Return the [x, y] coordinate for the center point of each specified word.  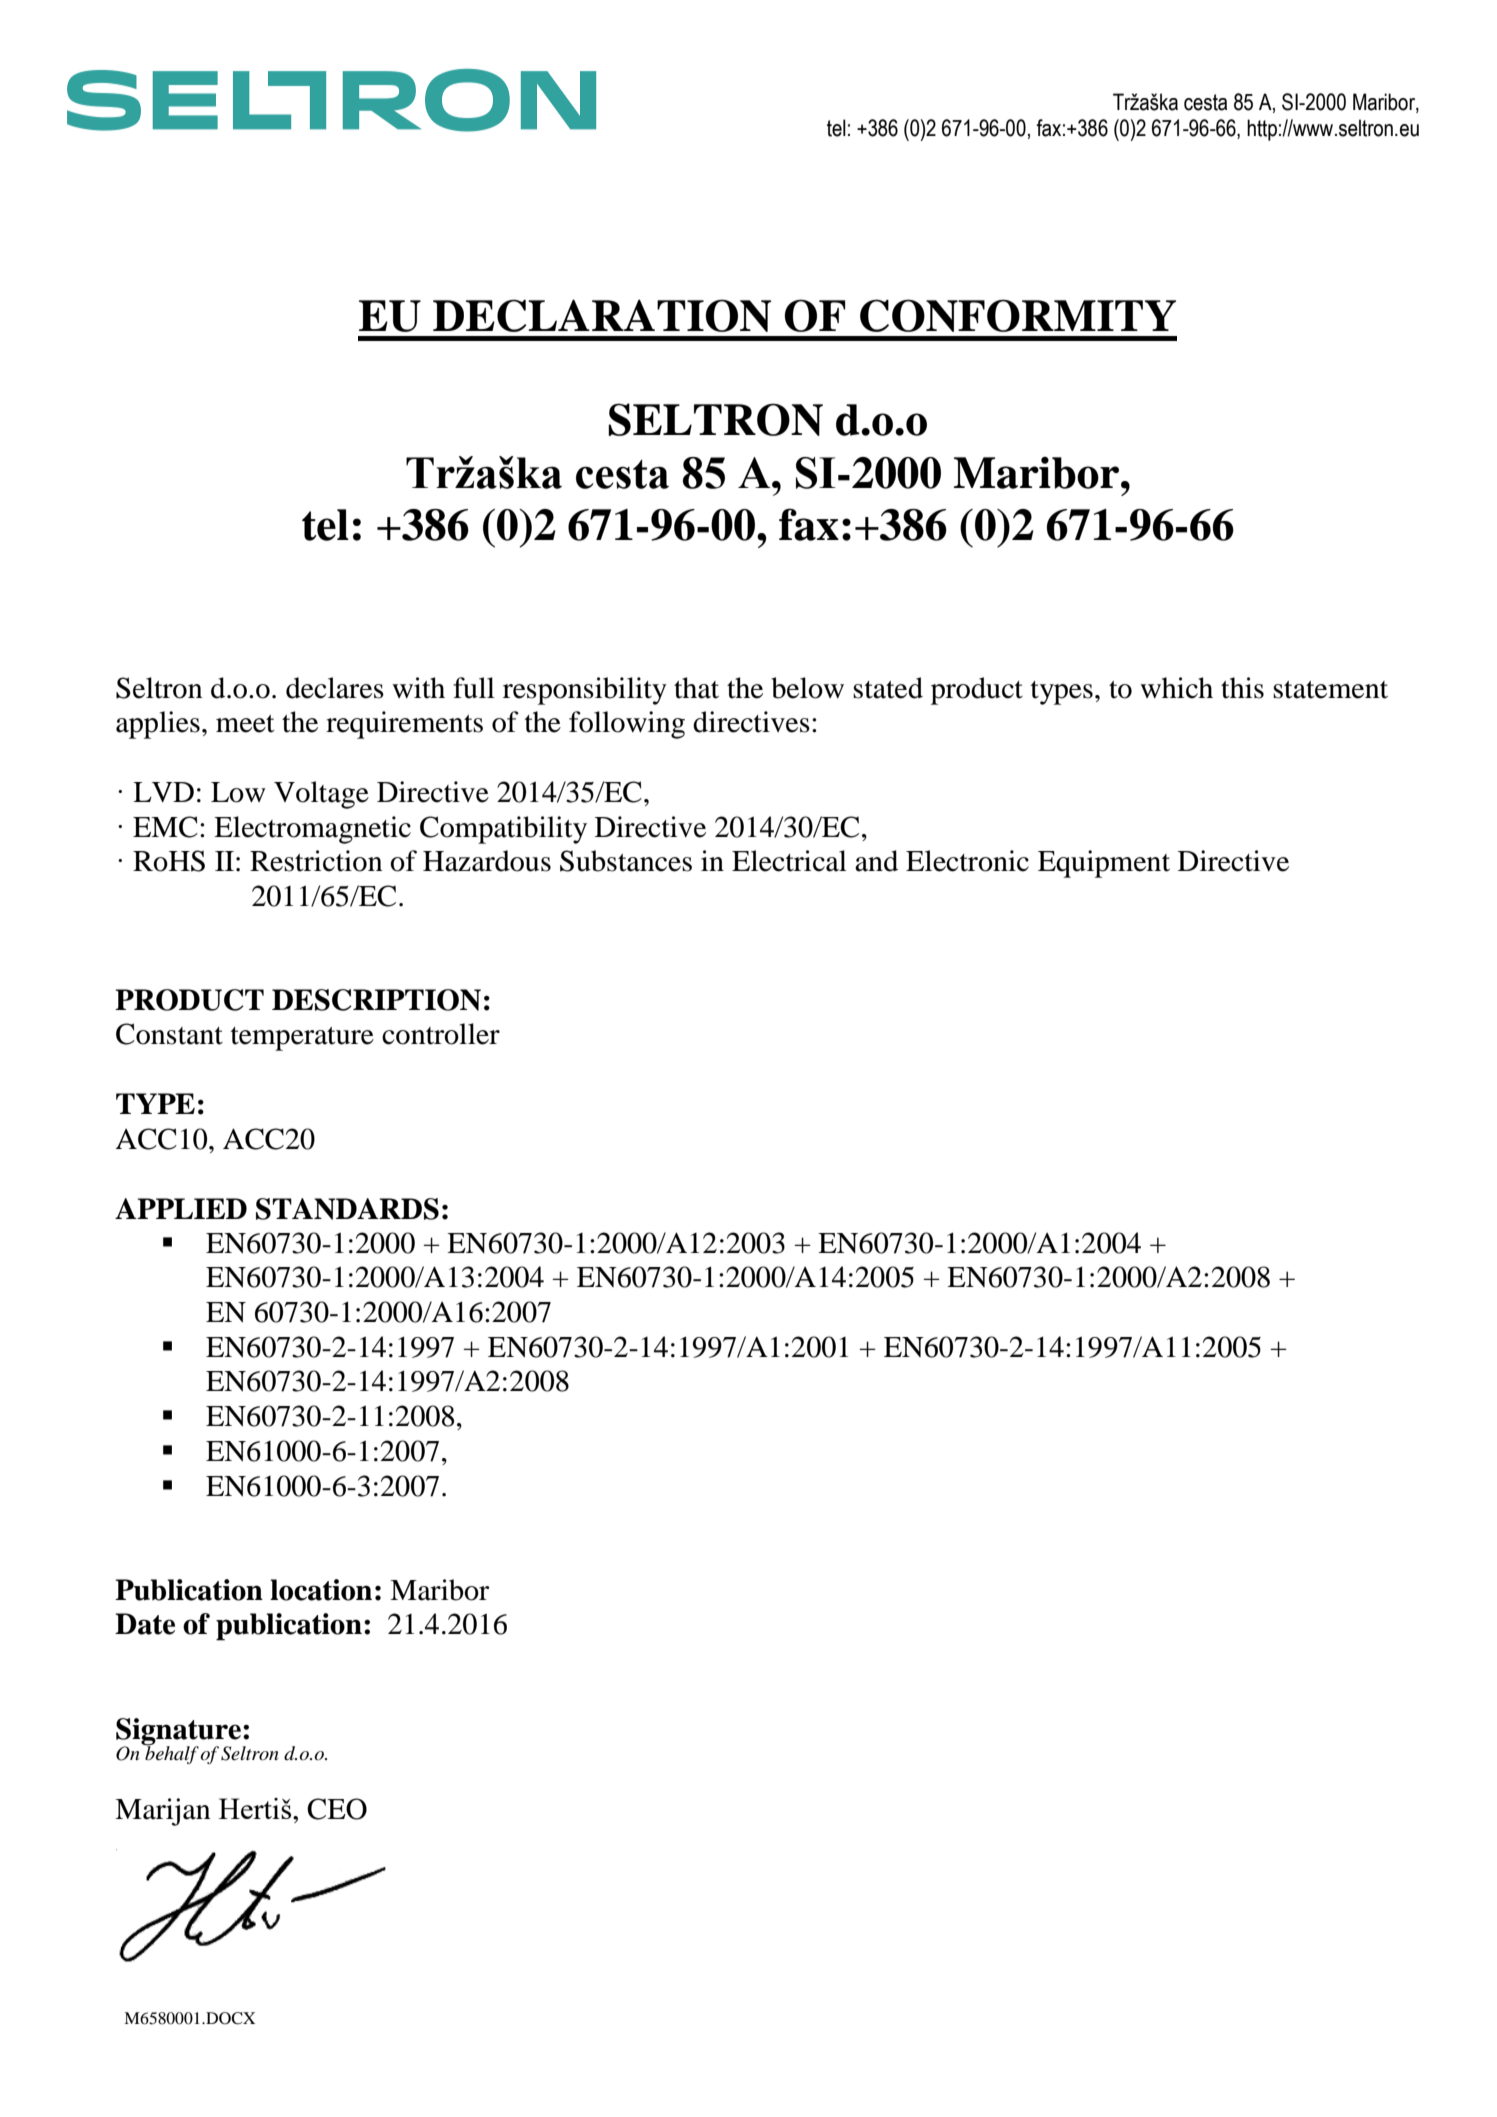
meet [245, 724]
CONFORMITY [1018, 315]
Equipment [1104, 864]
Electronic [967, 861]
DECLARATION [602, 315]
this [1242, 688]
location [321, 1590]
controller [441, 1034]
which [1176, 688]
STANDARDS [347, 1209]
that [696, 688]
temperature [302, 1039]
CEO [337, 1809]
